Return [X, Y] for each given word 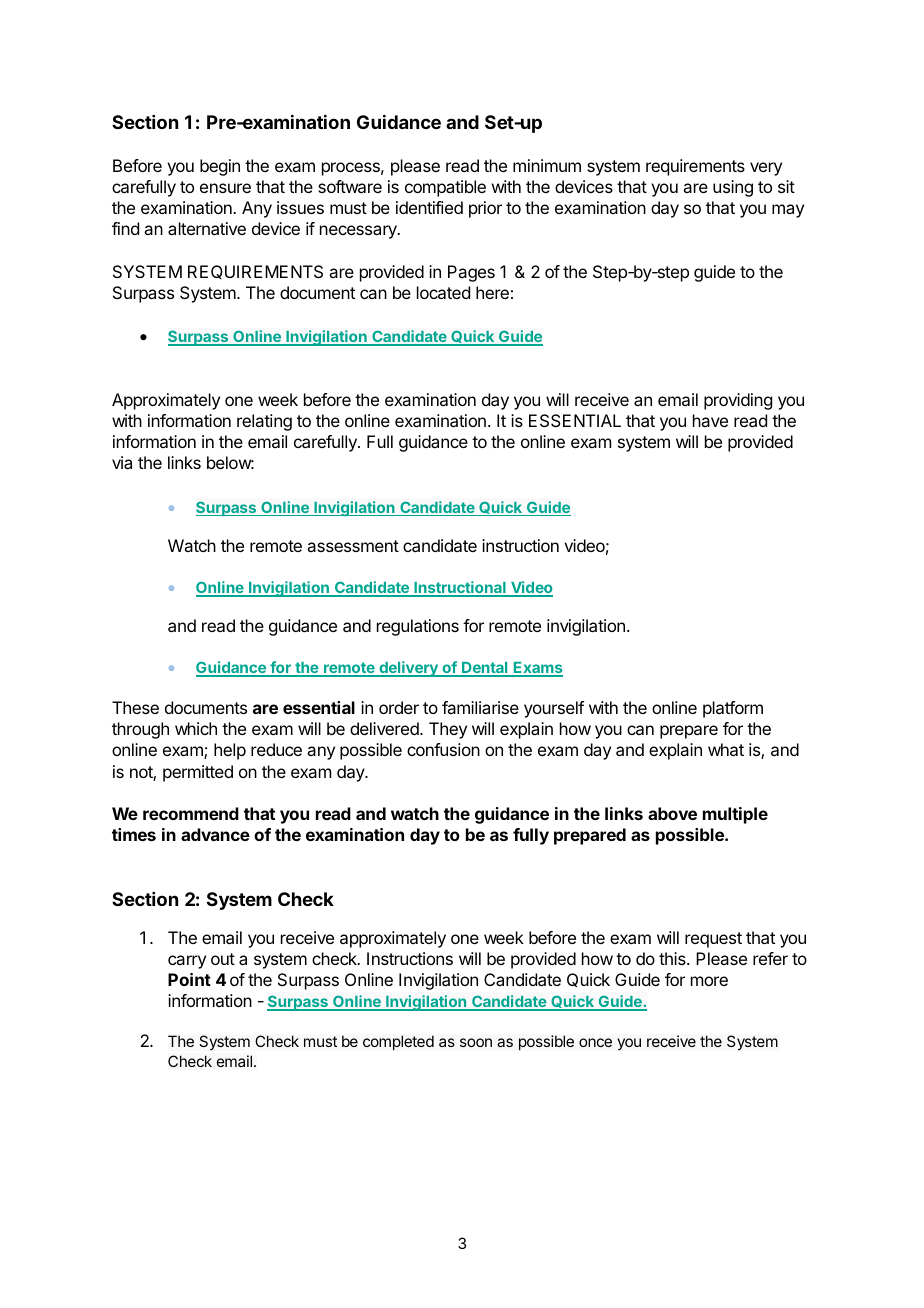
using [733, 188]
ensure [225, 188]
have [710, 420]
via [122, 462]
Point [189, 979]
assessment [353, 546]
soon [476, 1042]
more [709, 981]
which [196, 728]
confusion [443, 749]
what [726, 749]
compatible [445, 188]
